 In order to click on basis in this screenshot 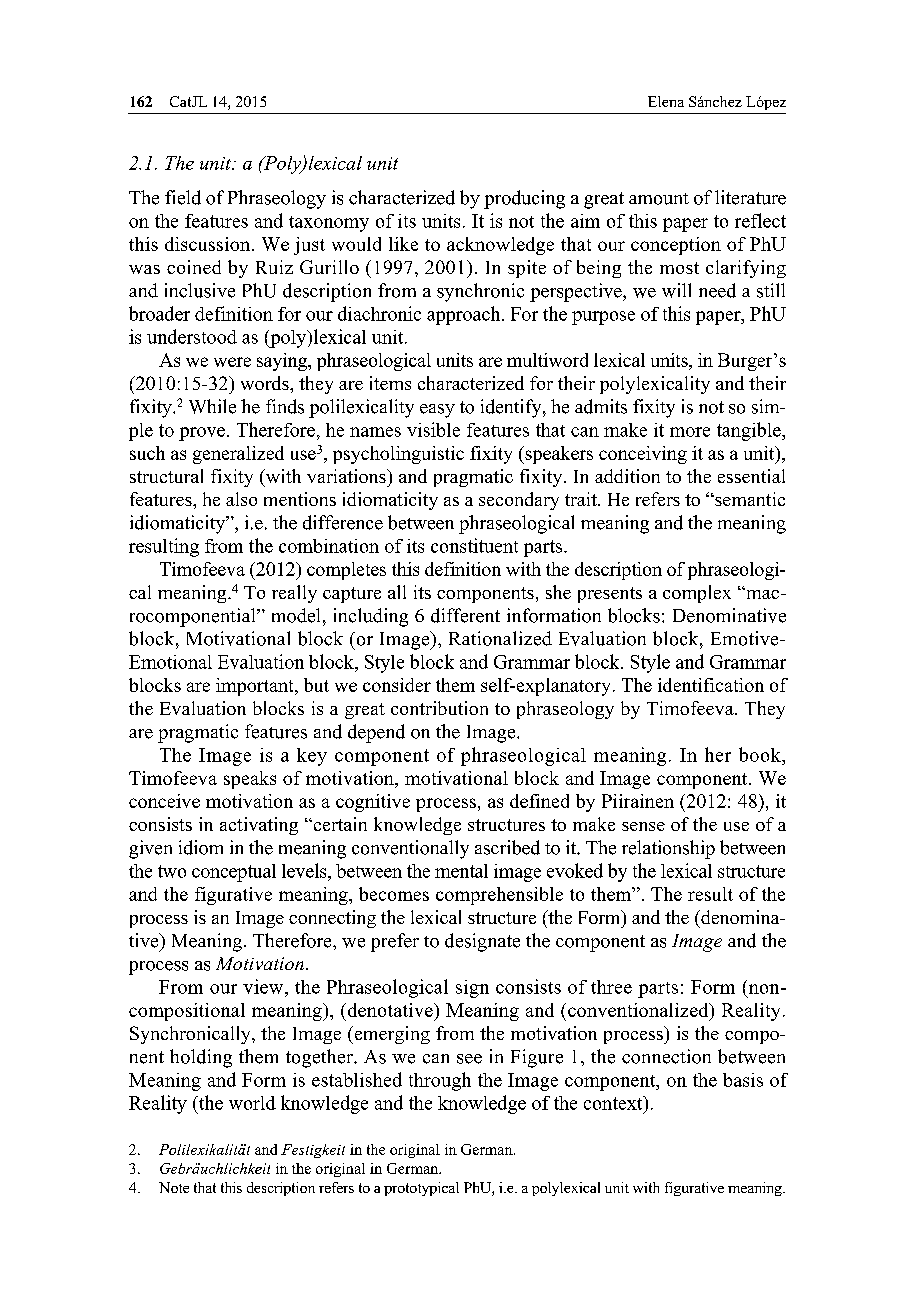, I will do `click(743, 1080)`.
